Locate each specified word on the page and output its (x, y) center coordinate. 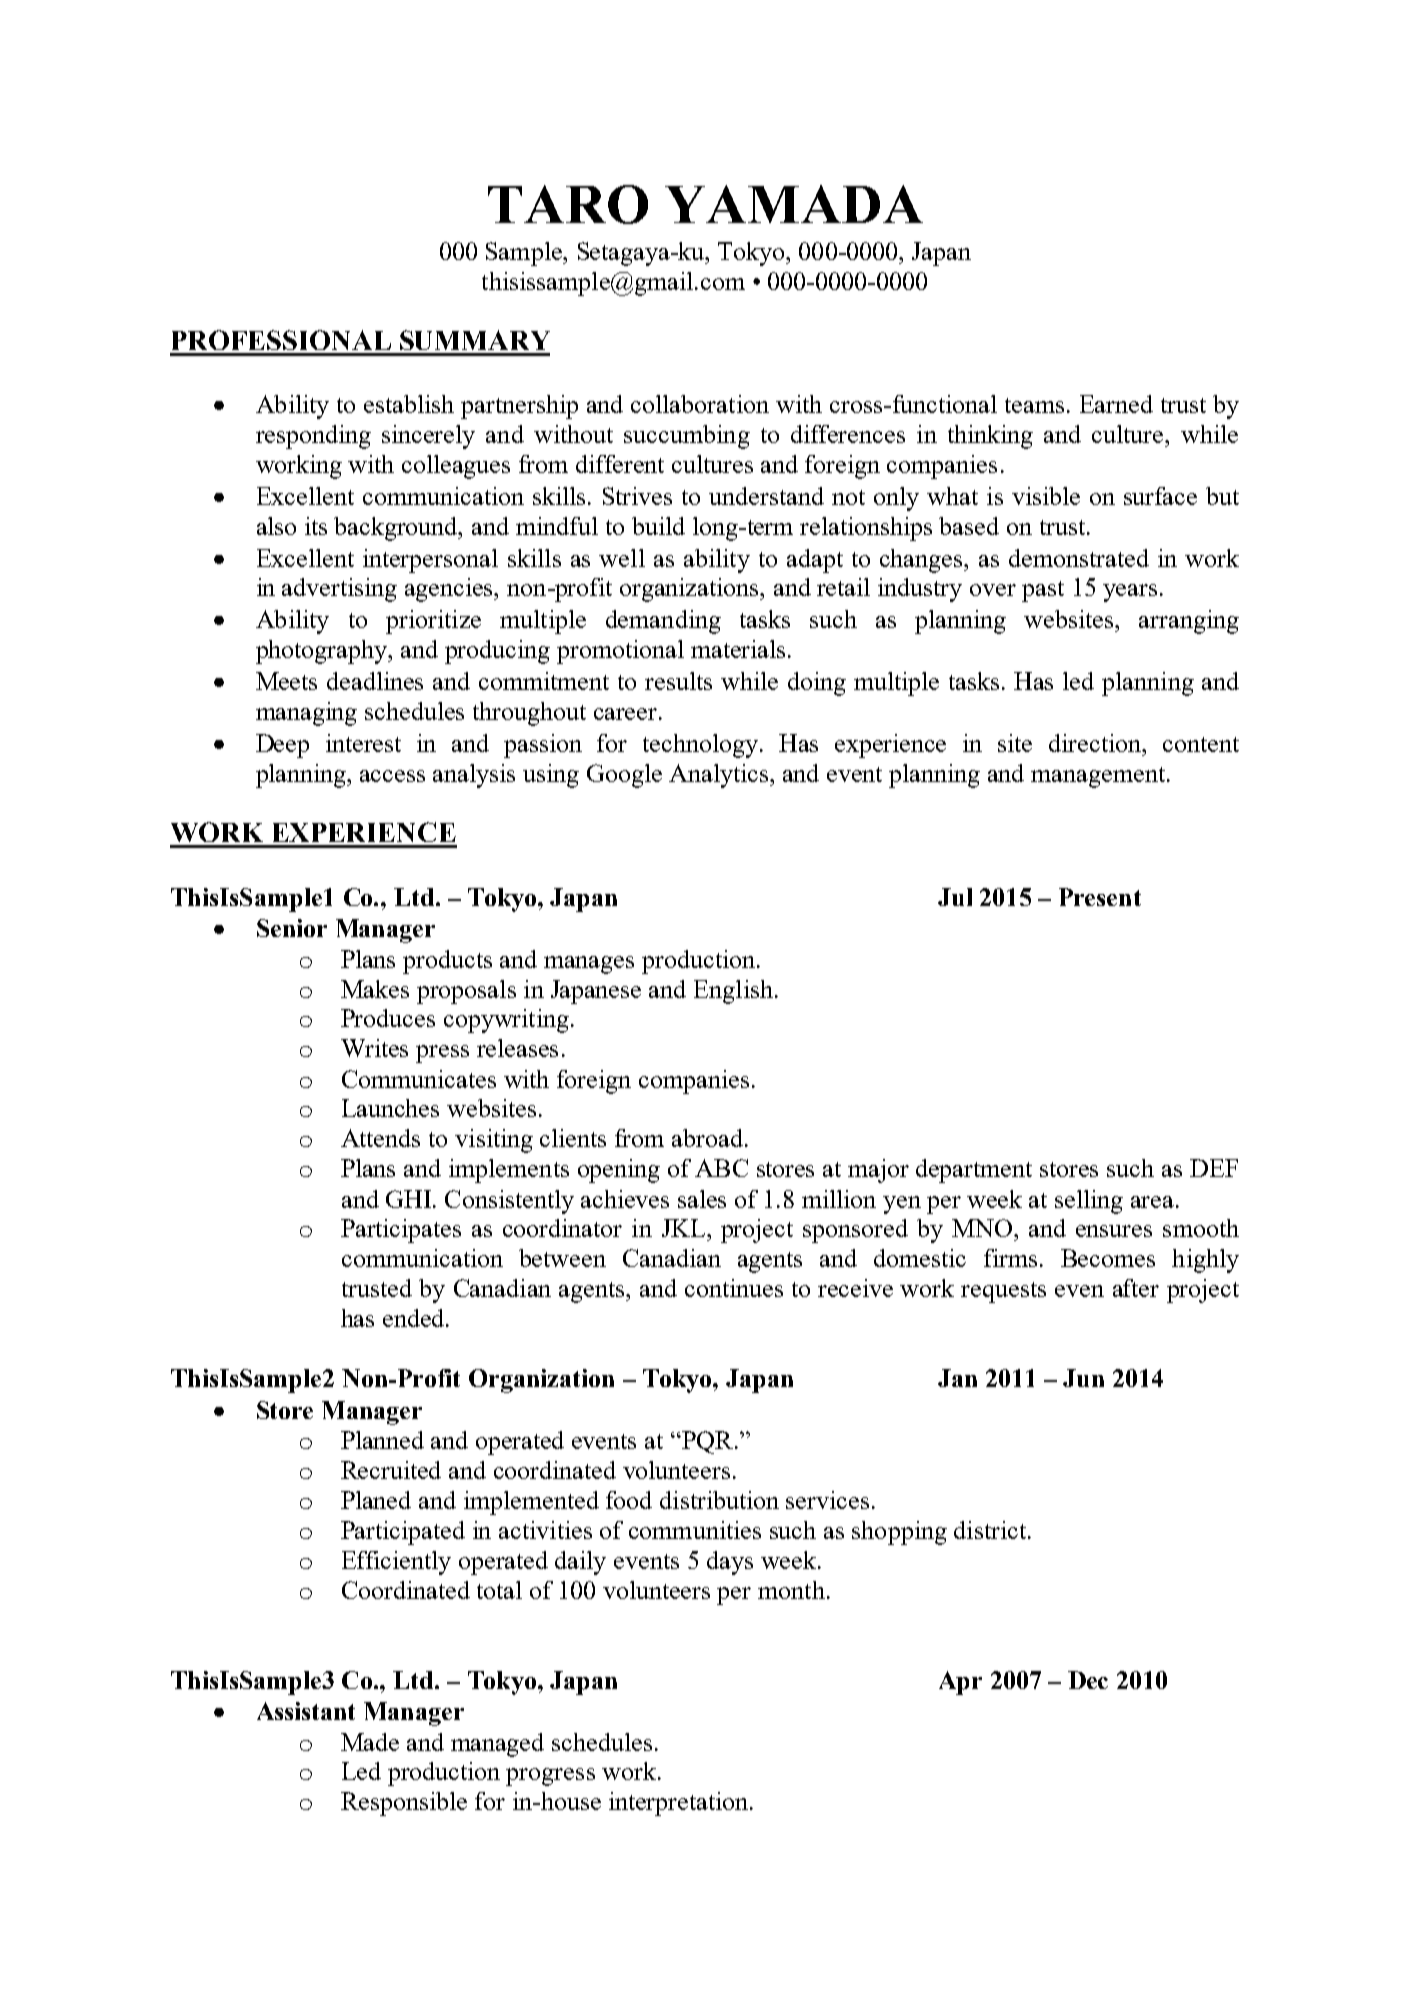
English (733, 992)
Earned (1116, 404)
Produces (388, 1018)
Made (370, 1742)
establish (409, 404)
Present (1100, 897)
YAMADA (794, 204)
